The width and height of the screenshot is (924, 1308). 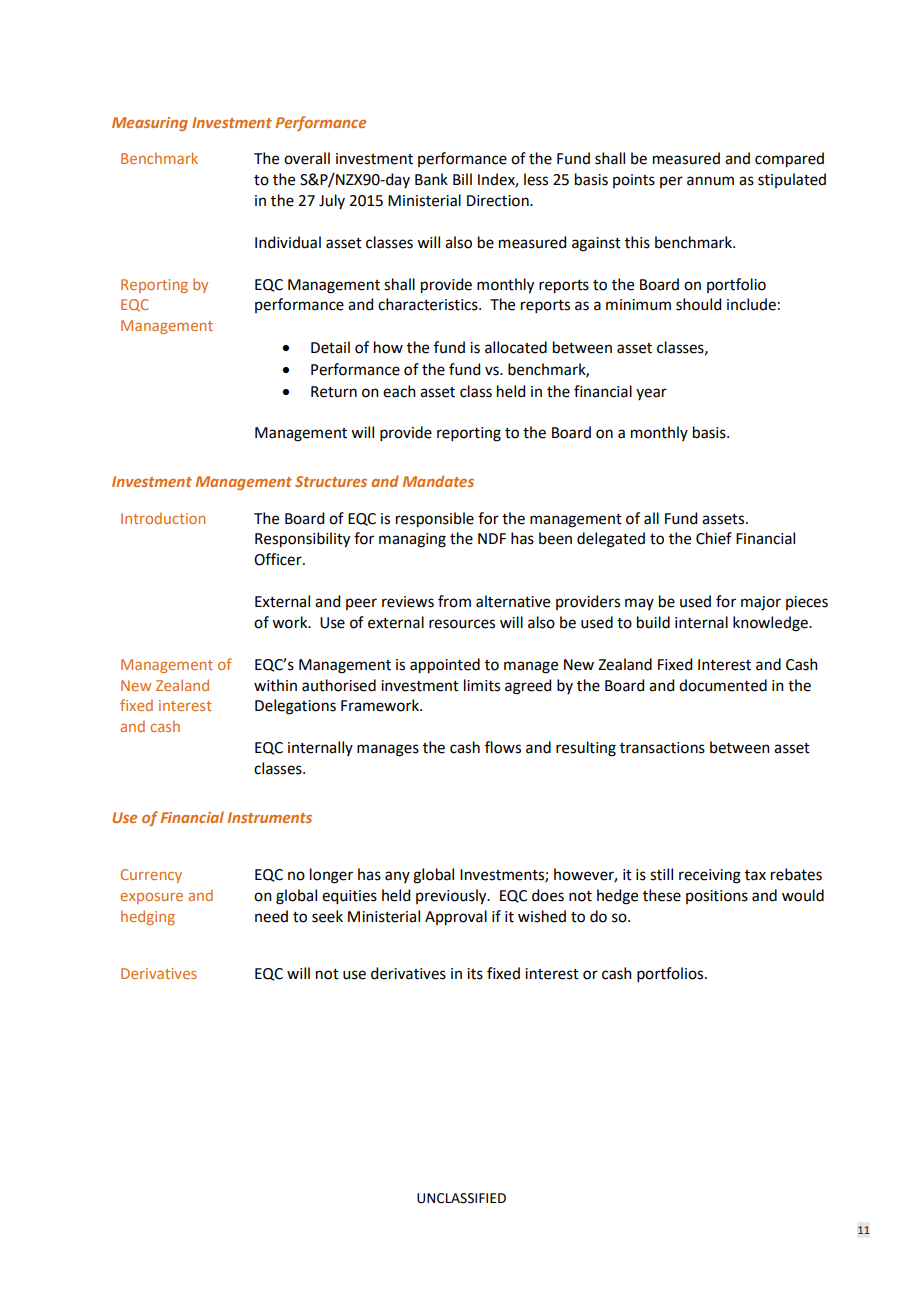 I want to click on previously, so click(x=452, y=897).
